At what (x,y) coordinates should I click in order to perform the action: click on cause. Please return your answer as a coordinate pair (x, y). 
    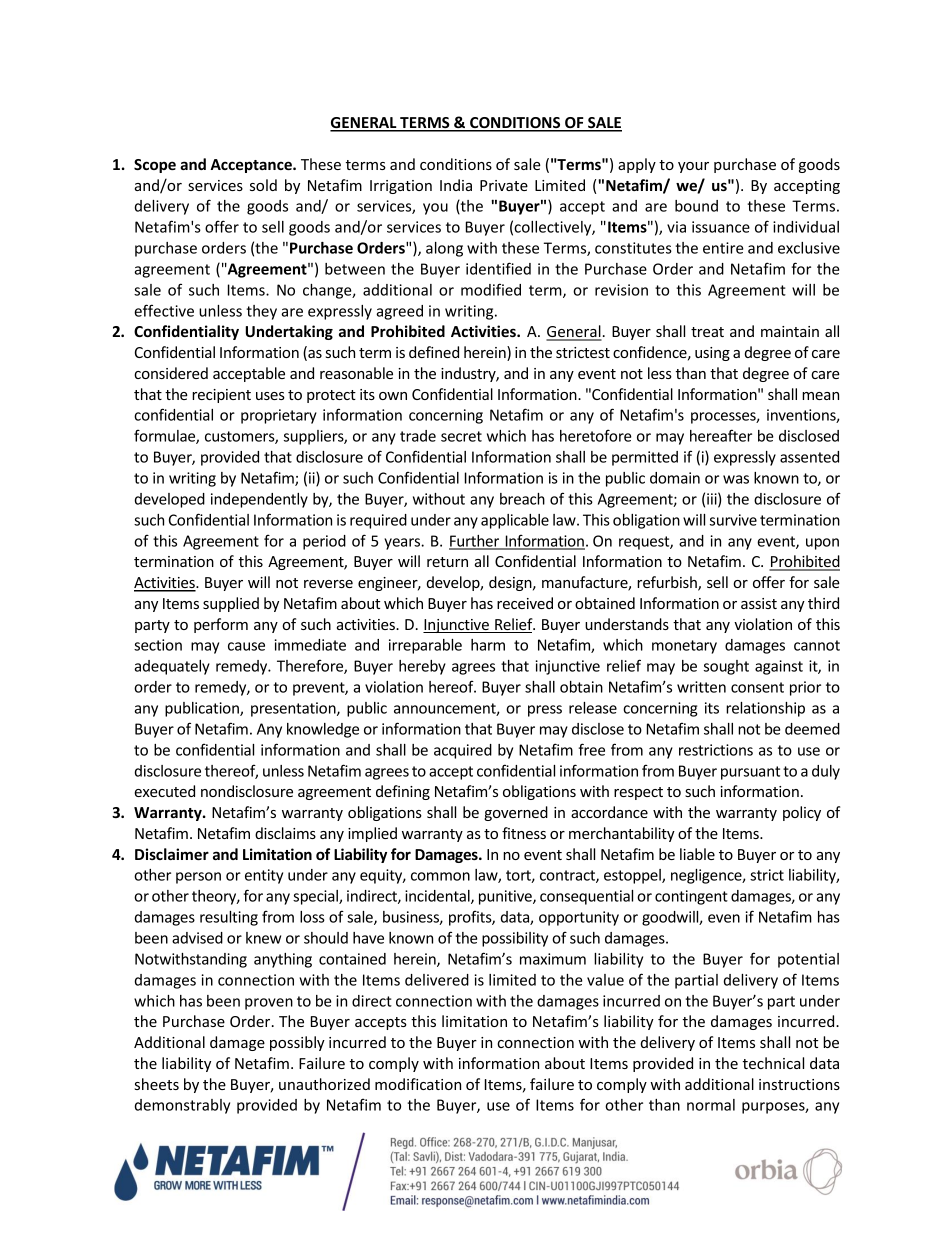
    Looking at the image, I should click on (246, 646).
